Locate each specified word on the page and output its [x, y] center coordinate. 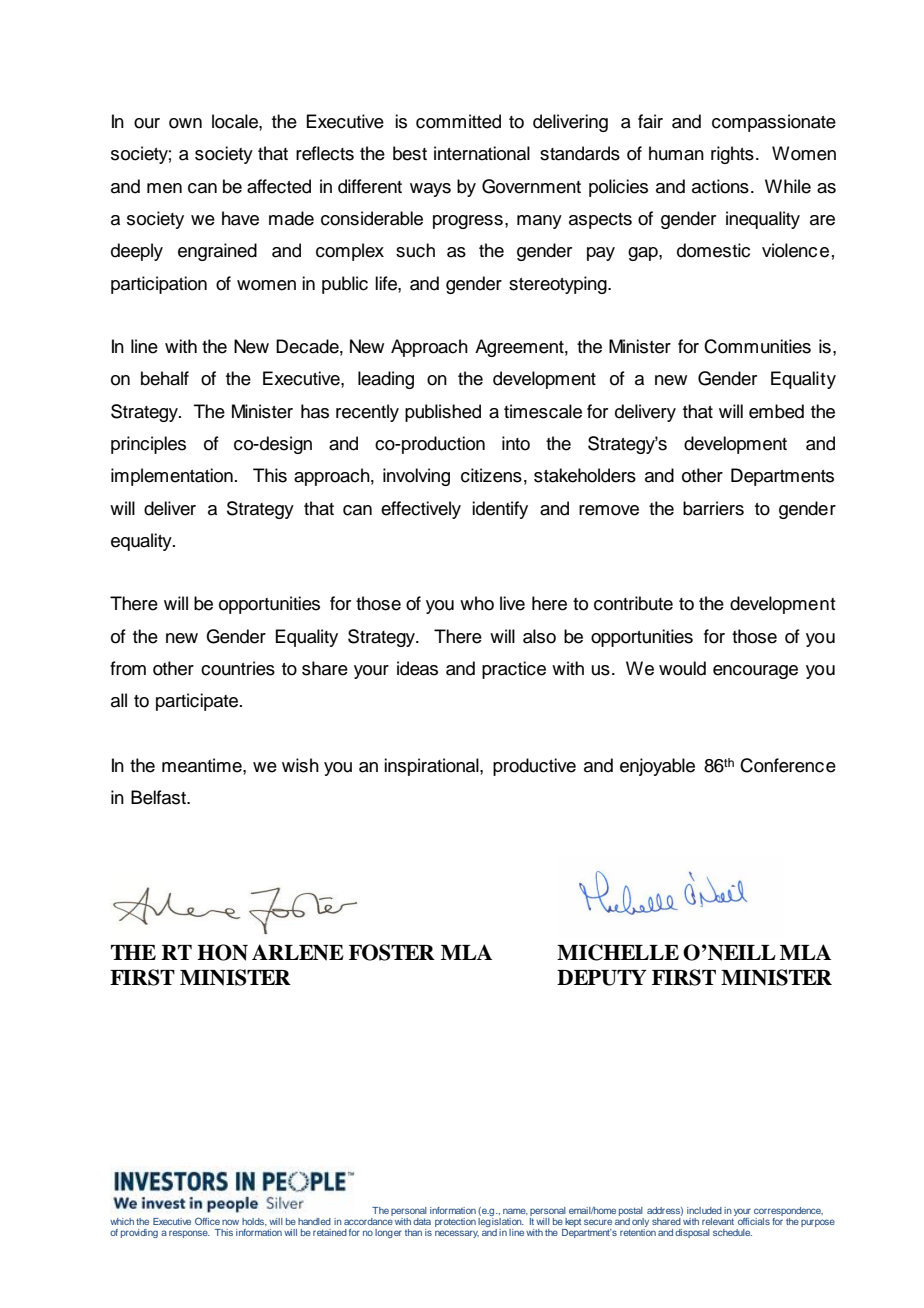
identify [500, 510]
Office [207, 1221]
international [482, 153]
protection [455, 1222]
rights [732, 155]
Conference [788, 765]
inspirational [432, 767]
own [185, 123]
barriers [713, 508]
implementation [172, 477]
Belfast [160, 797]
